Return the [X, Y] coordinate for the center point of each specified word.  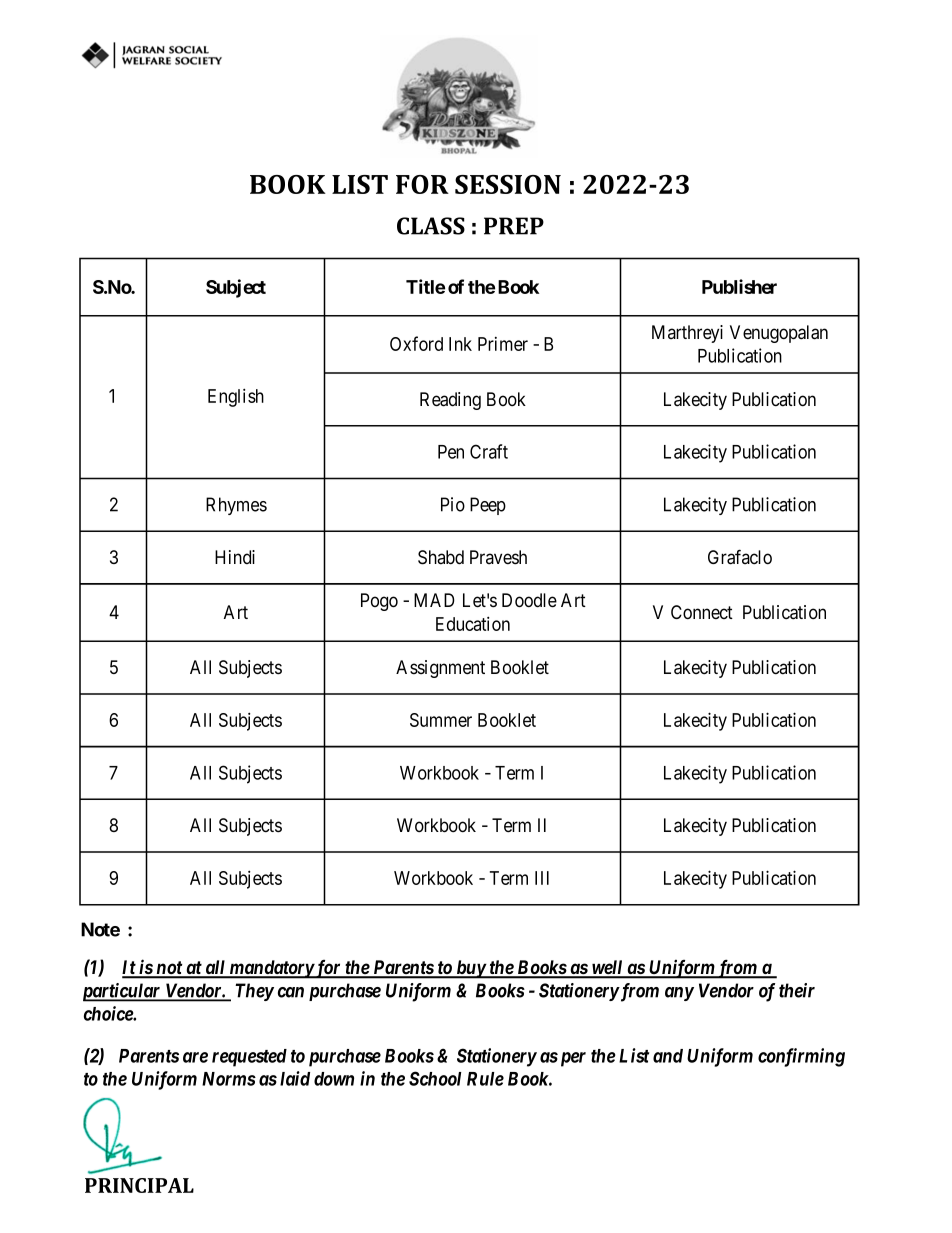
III [542, 878]
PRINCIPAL [139, 1185]
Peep [488, 506]
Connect [702, 612]
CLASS [431, 226]
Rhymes [236, 506]
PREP [514, 226]
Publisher [739, 286]
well [607, 968]
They [254, 992]
